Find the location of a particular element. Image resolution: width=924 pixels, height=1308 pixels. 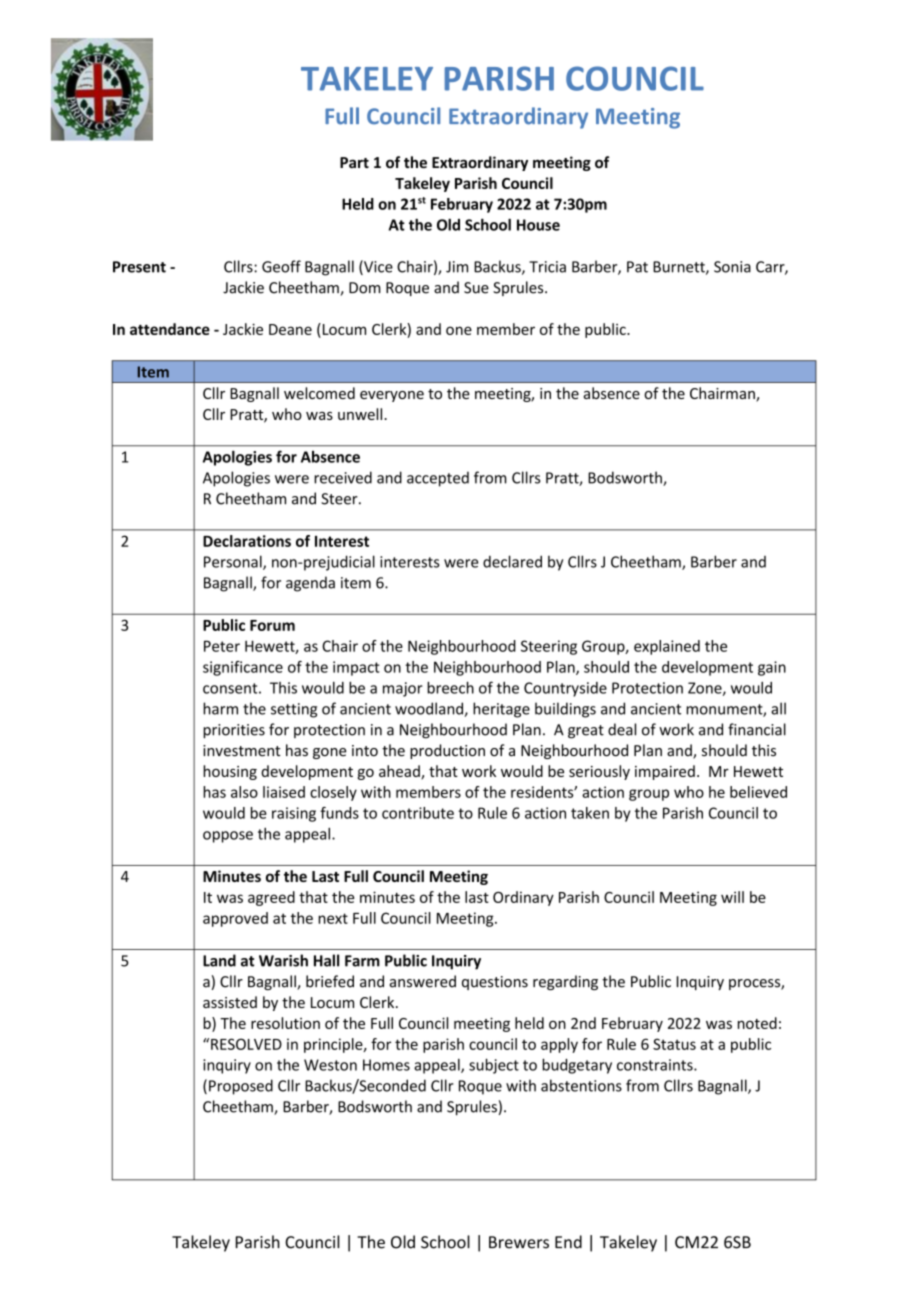

Sonia is located at coordinates (732, 267).
